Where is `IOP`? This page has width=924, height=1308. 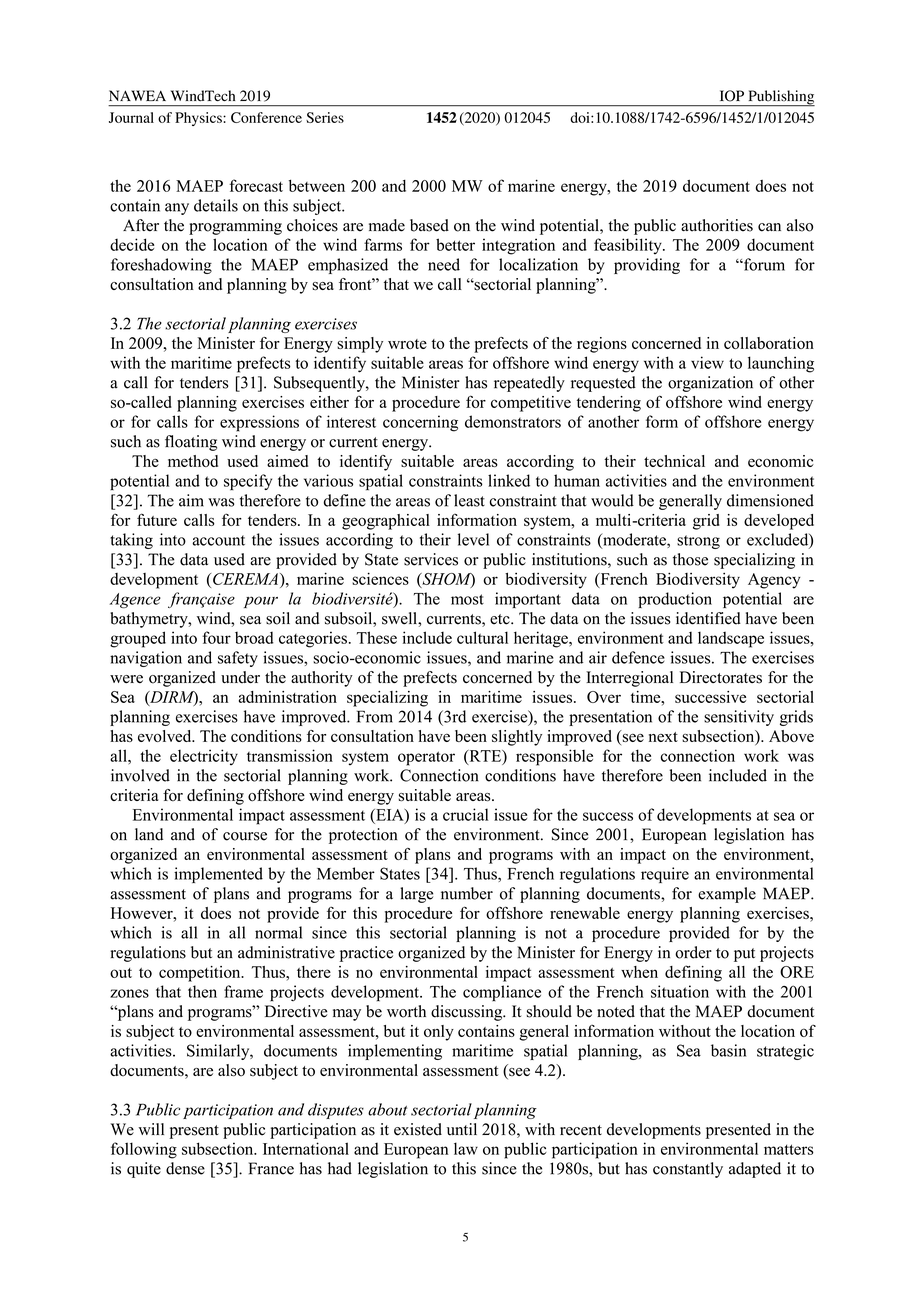
IOP is located at coordinates (732, 96).
